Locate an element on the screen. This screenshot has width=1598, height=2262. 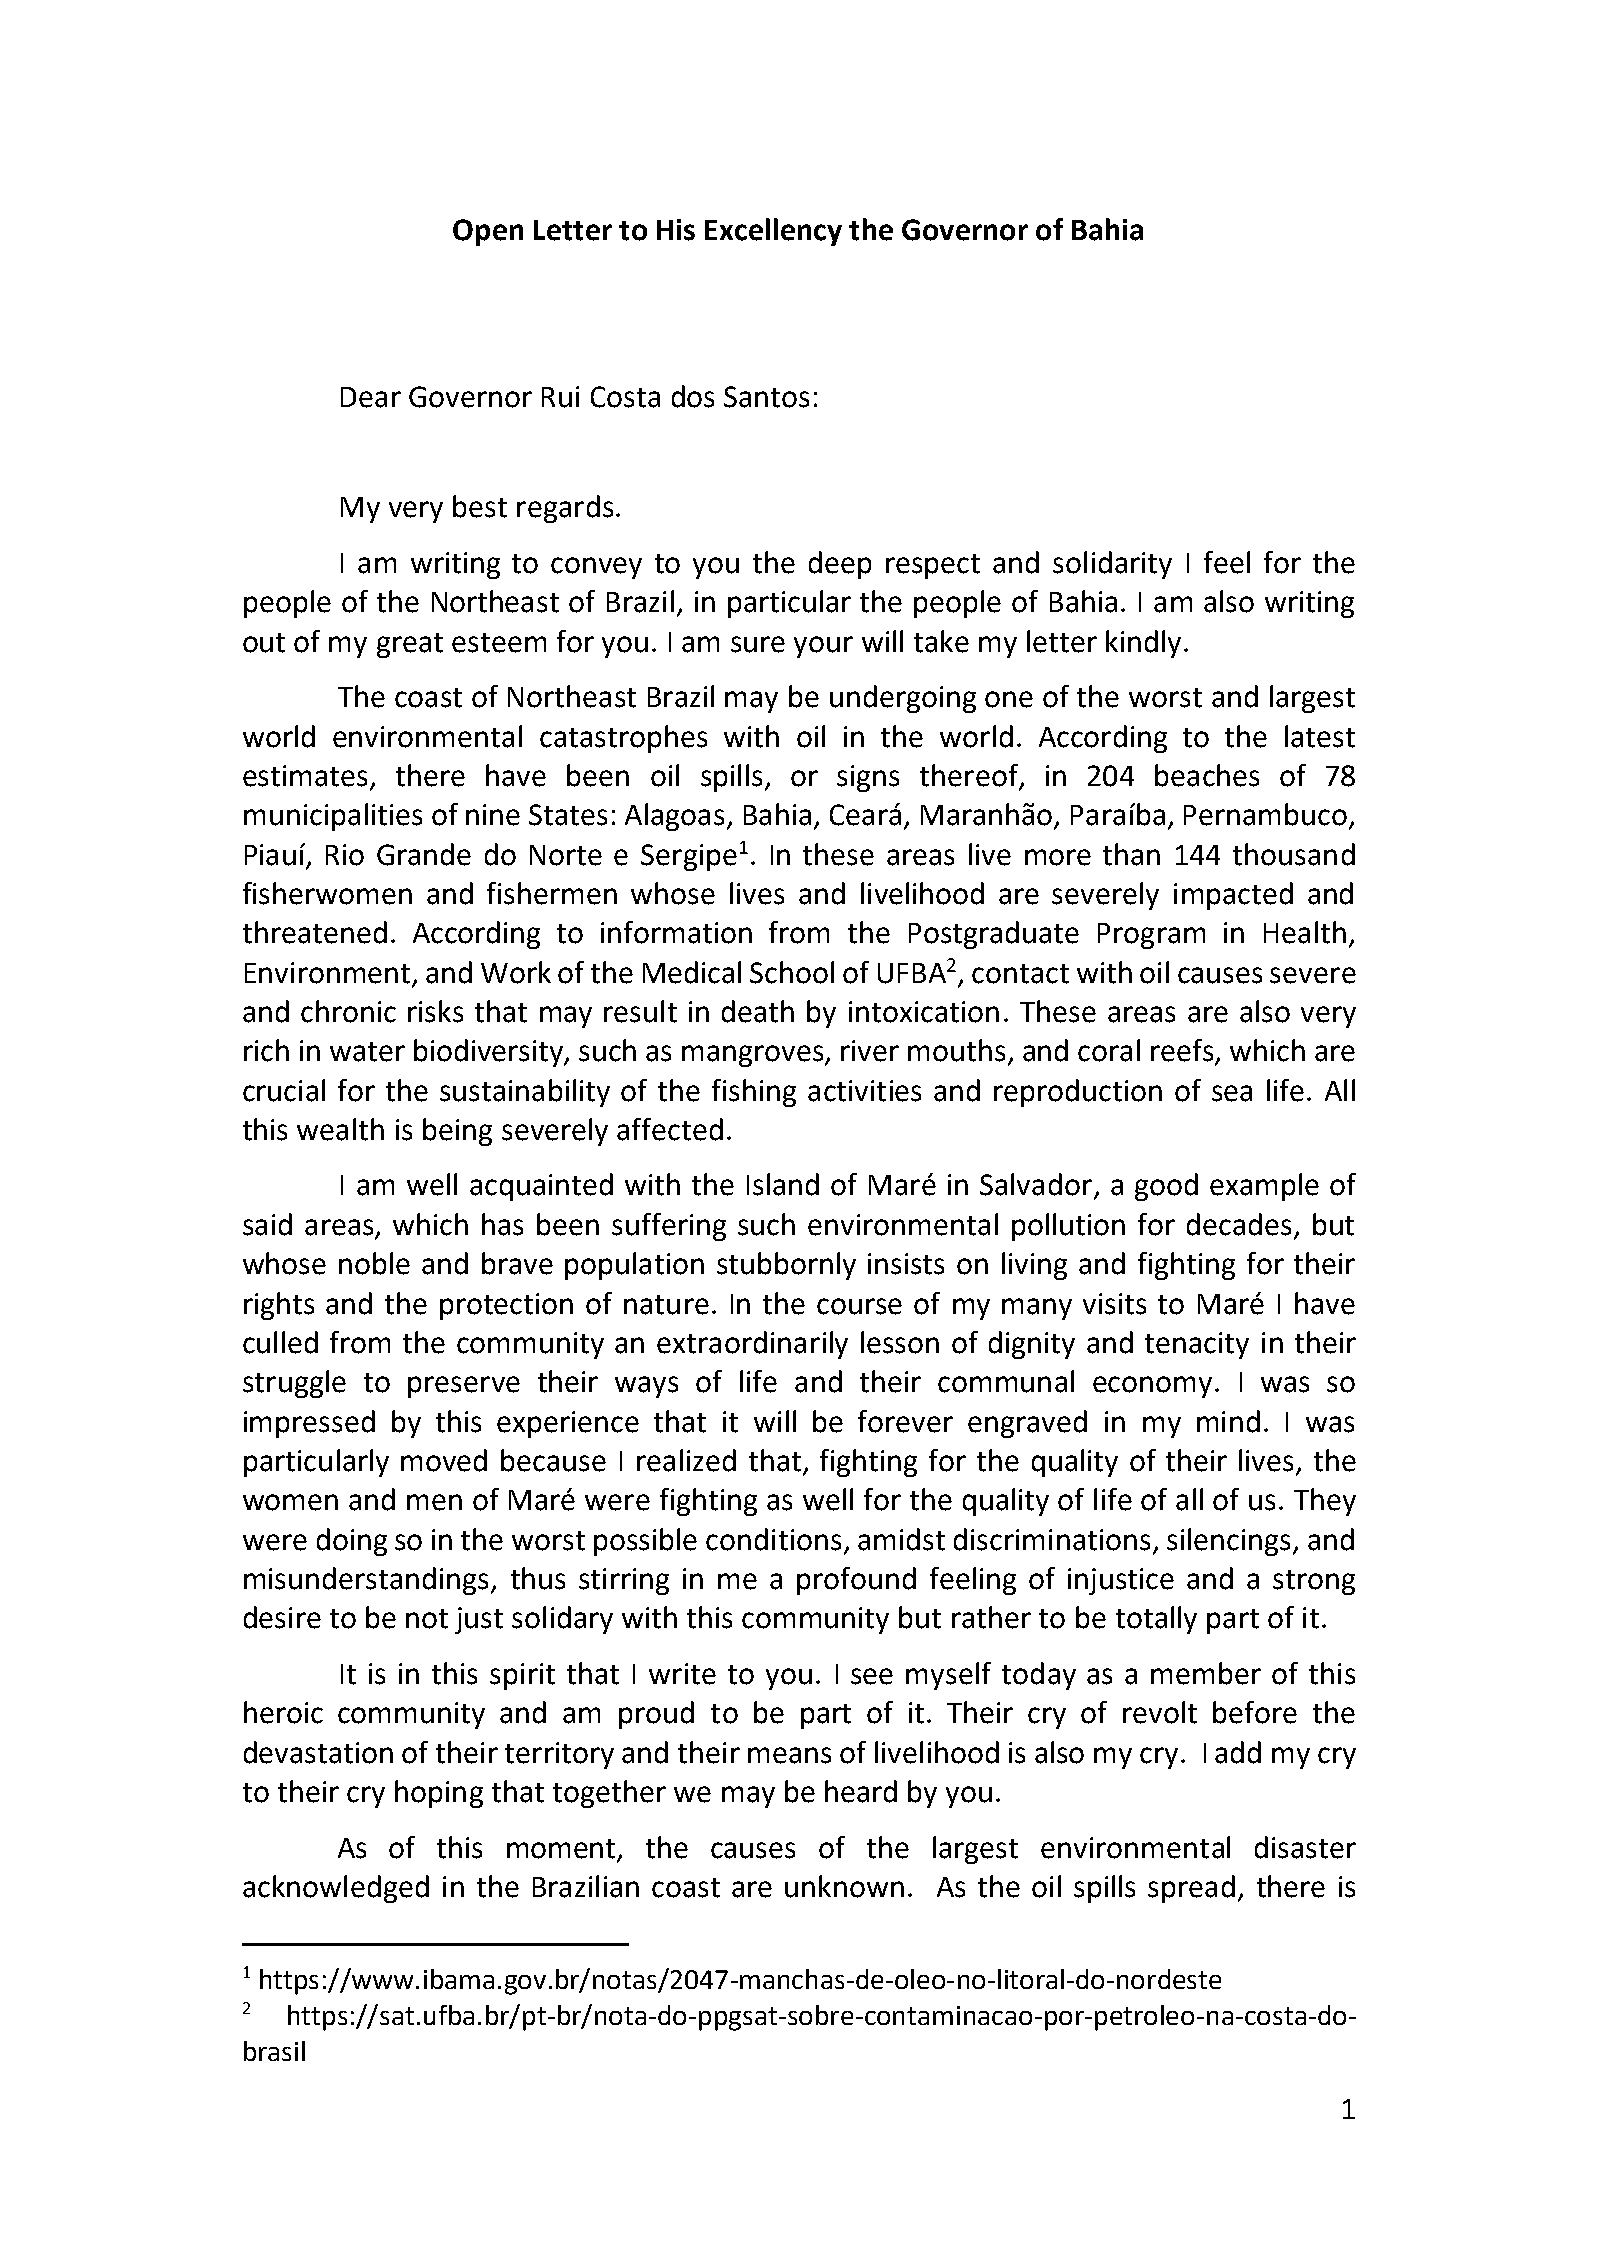
Excellency is located at coordinates (773, 232).
